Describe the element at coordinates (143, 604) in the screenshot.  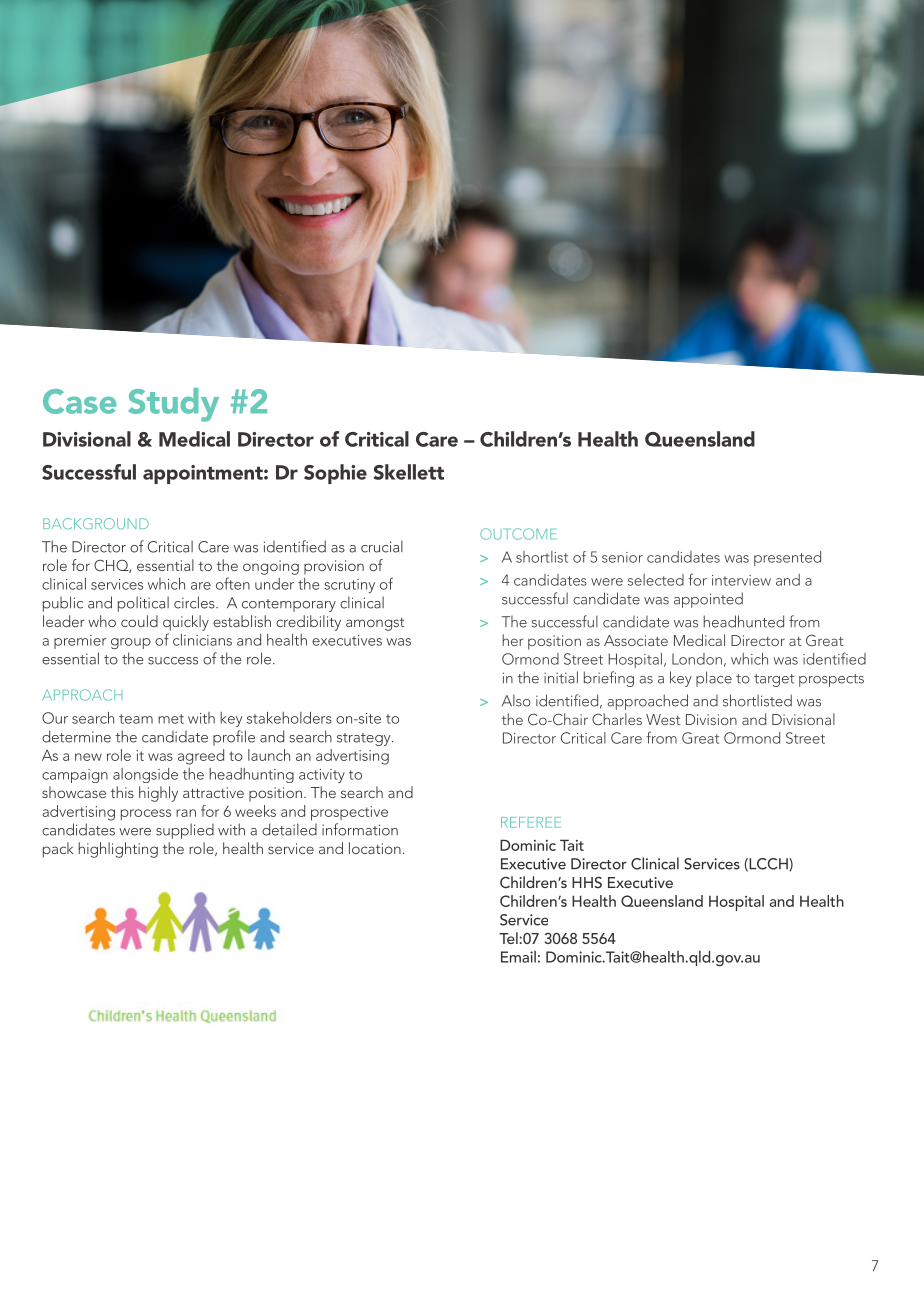
I see `political` at that location.
